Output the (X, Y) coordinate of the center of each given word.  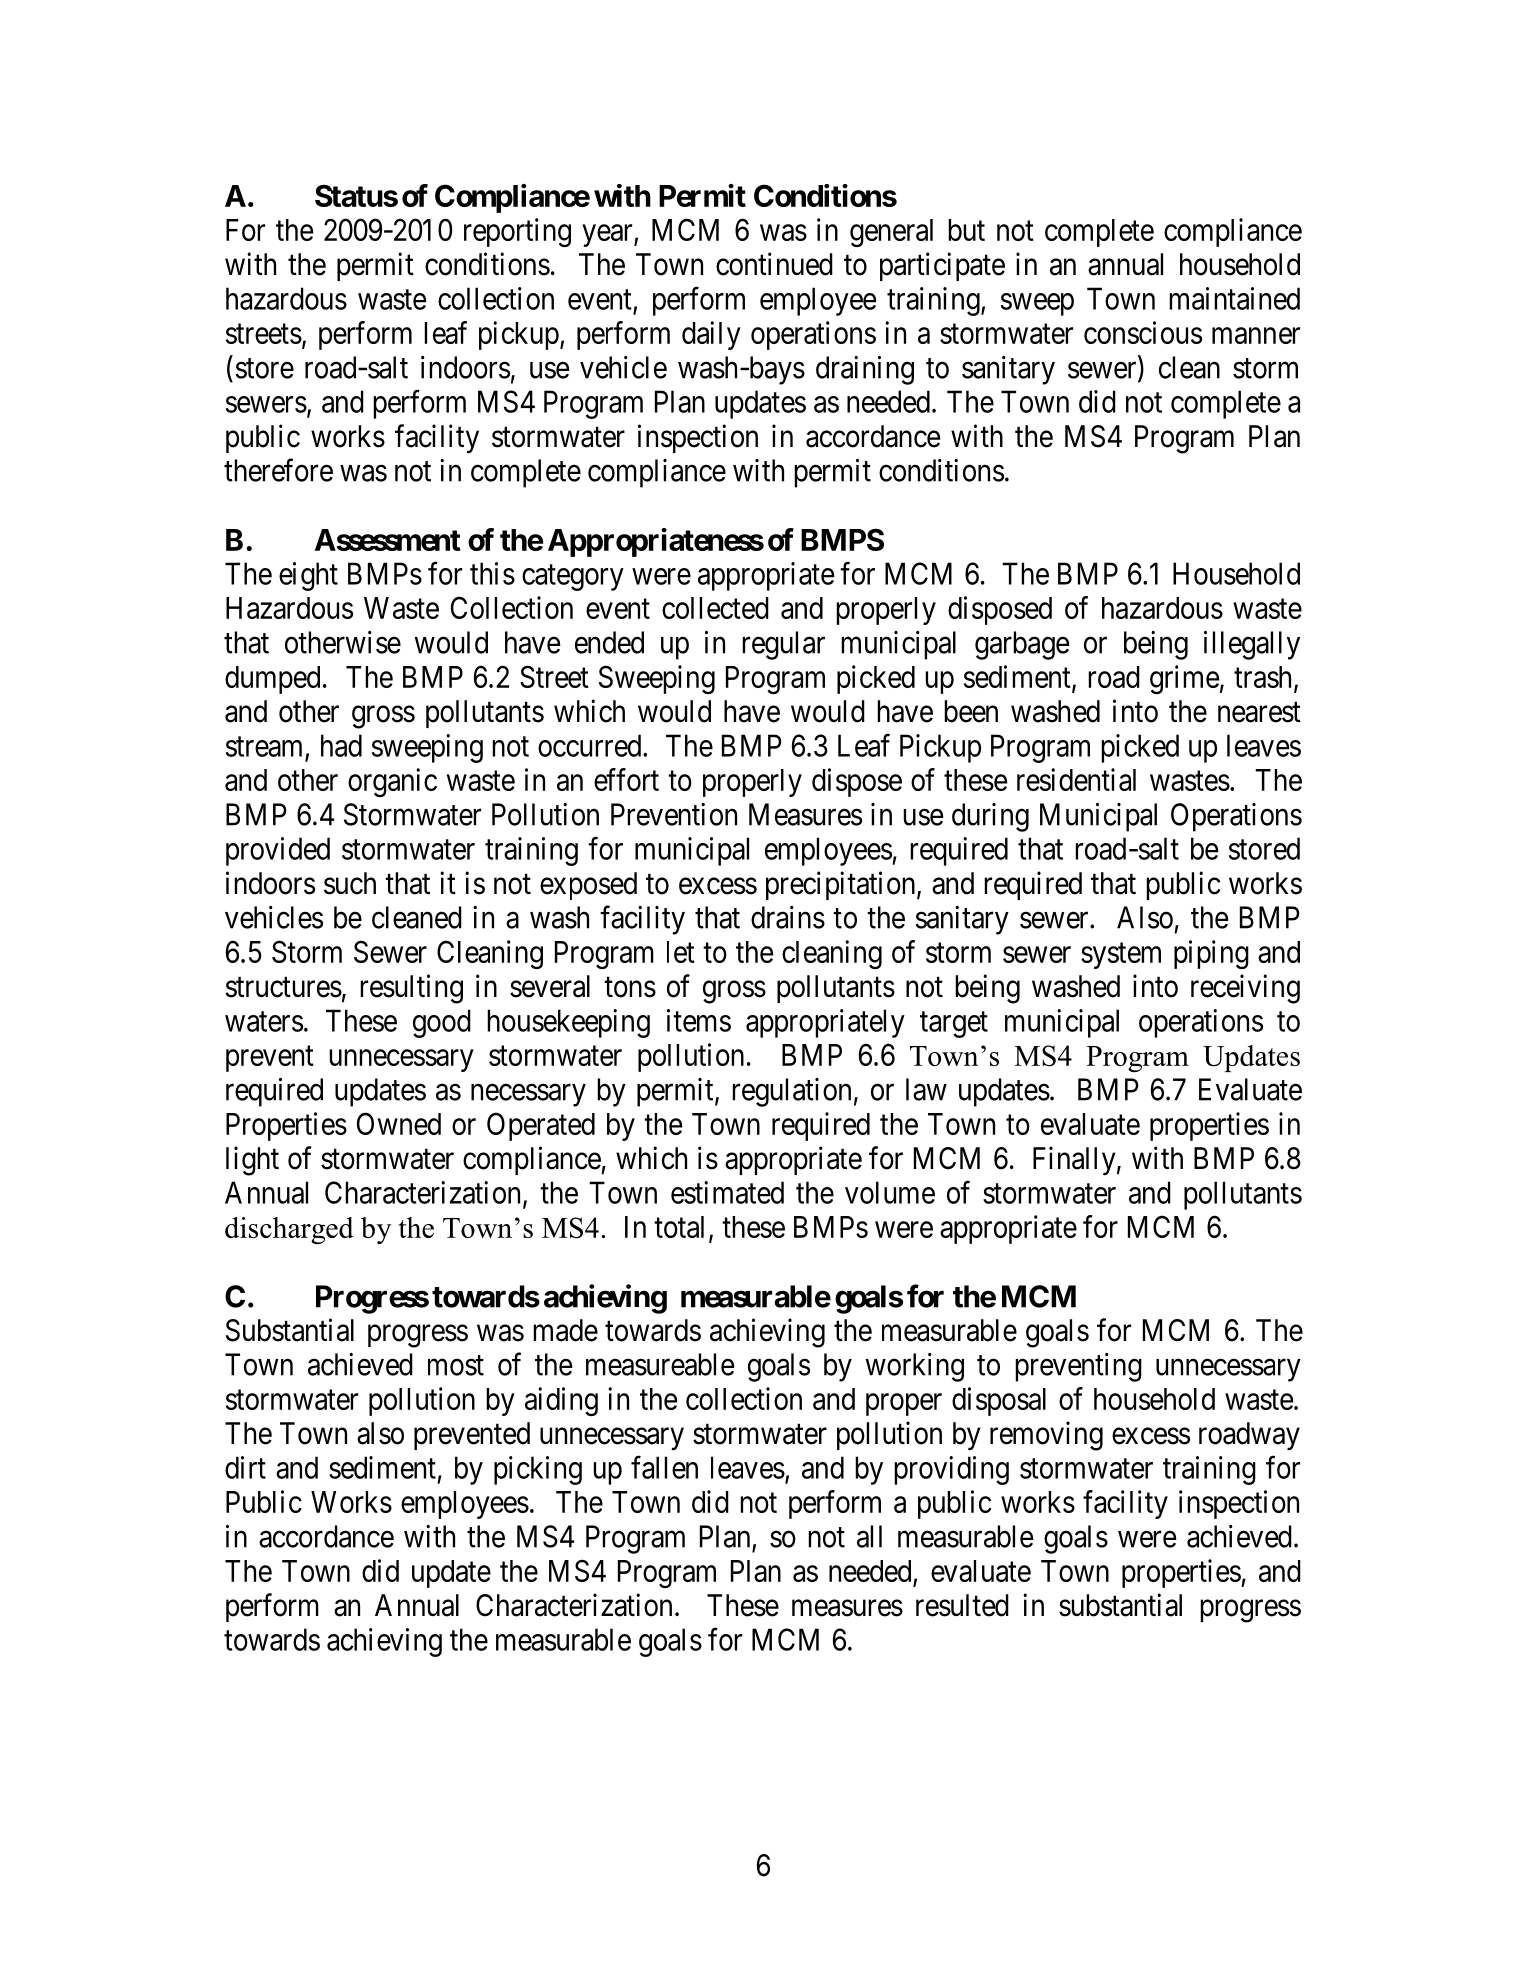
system (1121, 956)
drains (788, 917)
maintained (1234, 298)
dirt (245, 1467)
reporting (517, 232)
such (350, 883)
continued (774, 264)
